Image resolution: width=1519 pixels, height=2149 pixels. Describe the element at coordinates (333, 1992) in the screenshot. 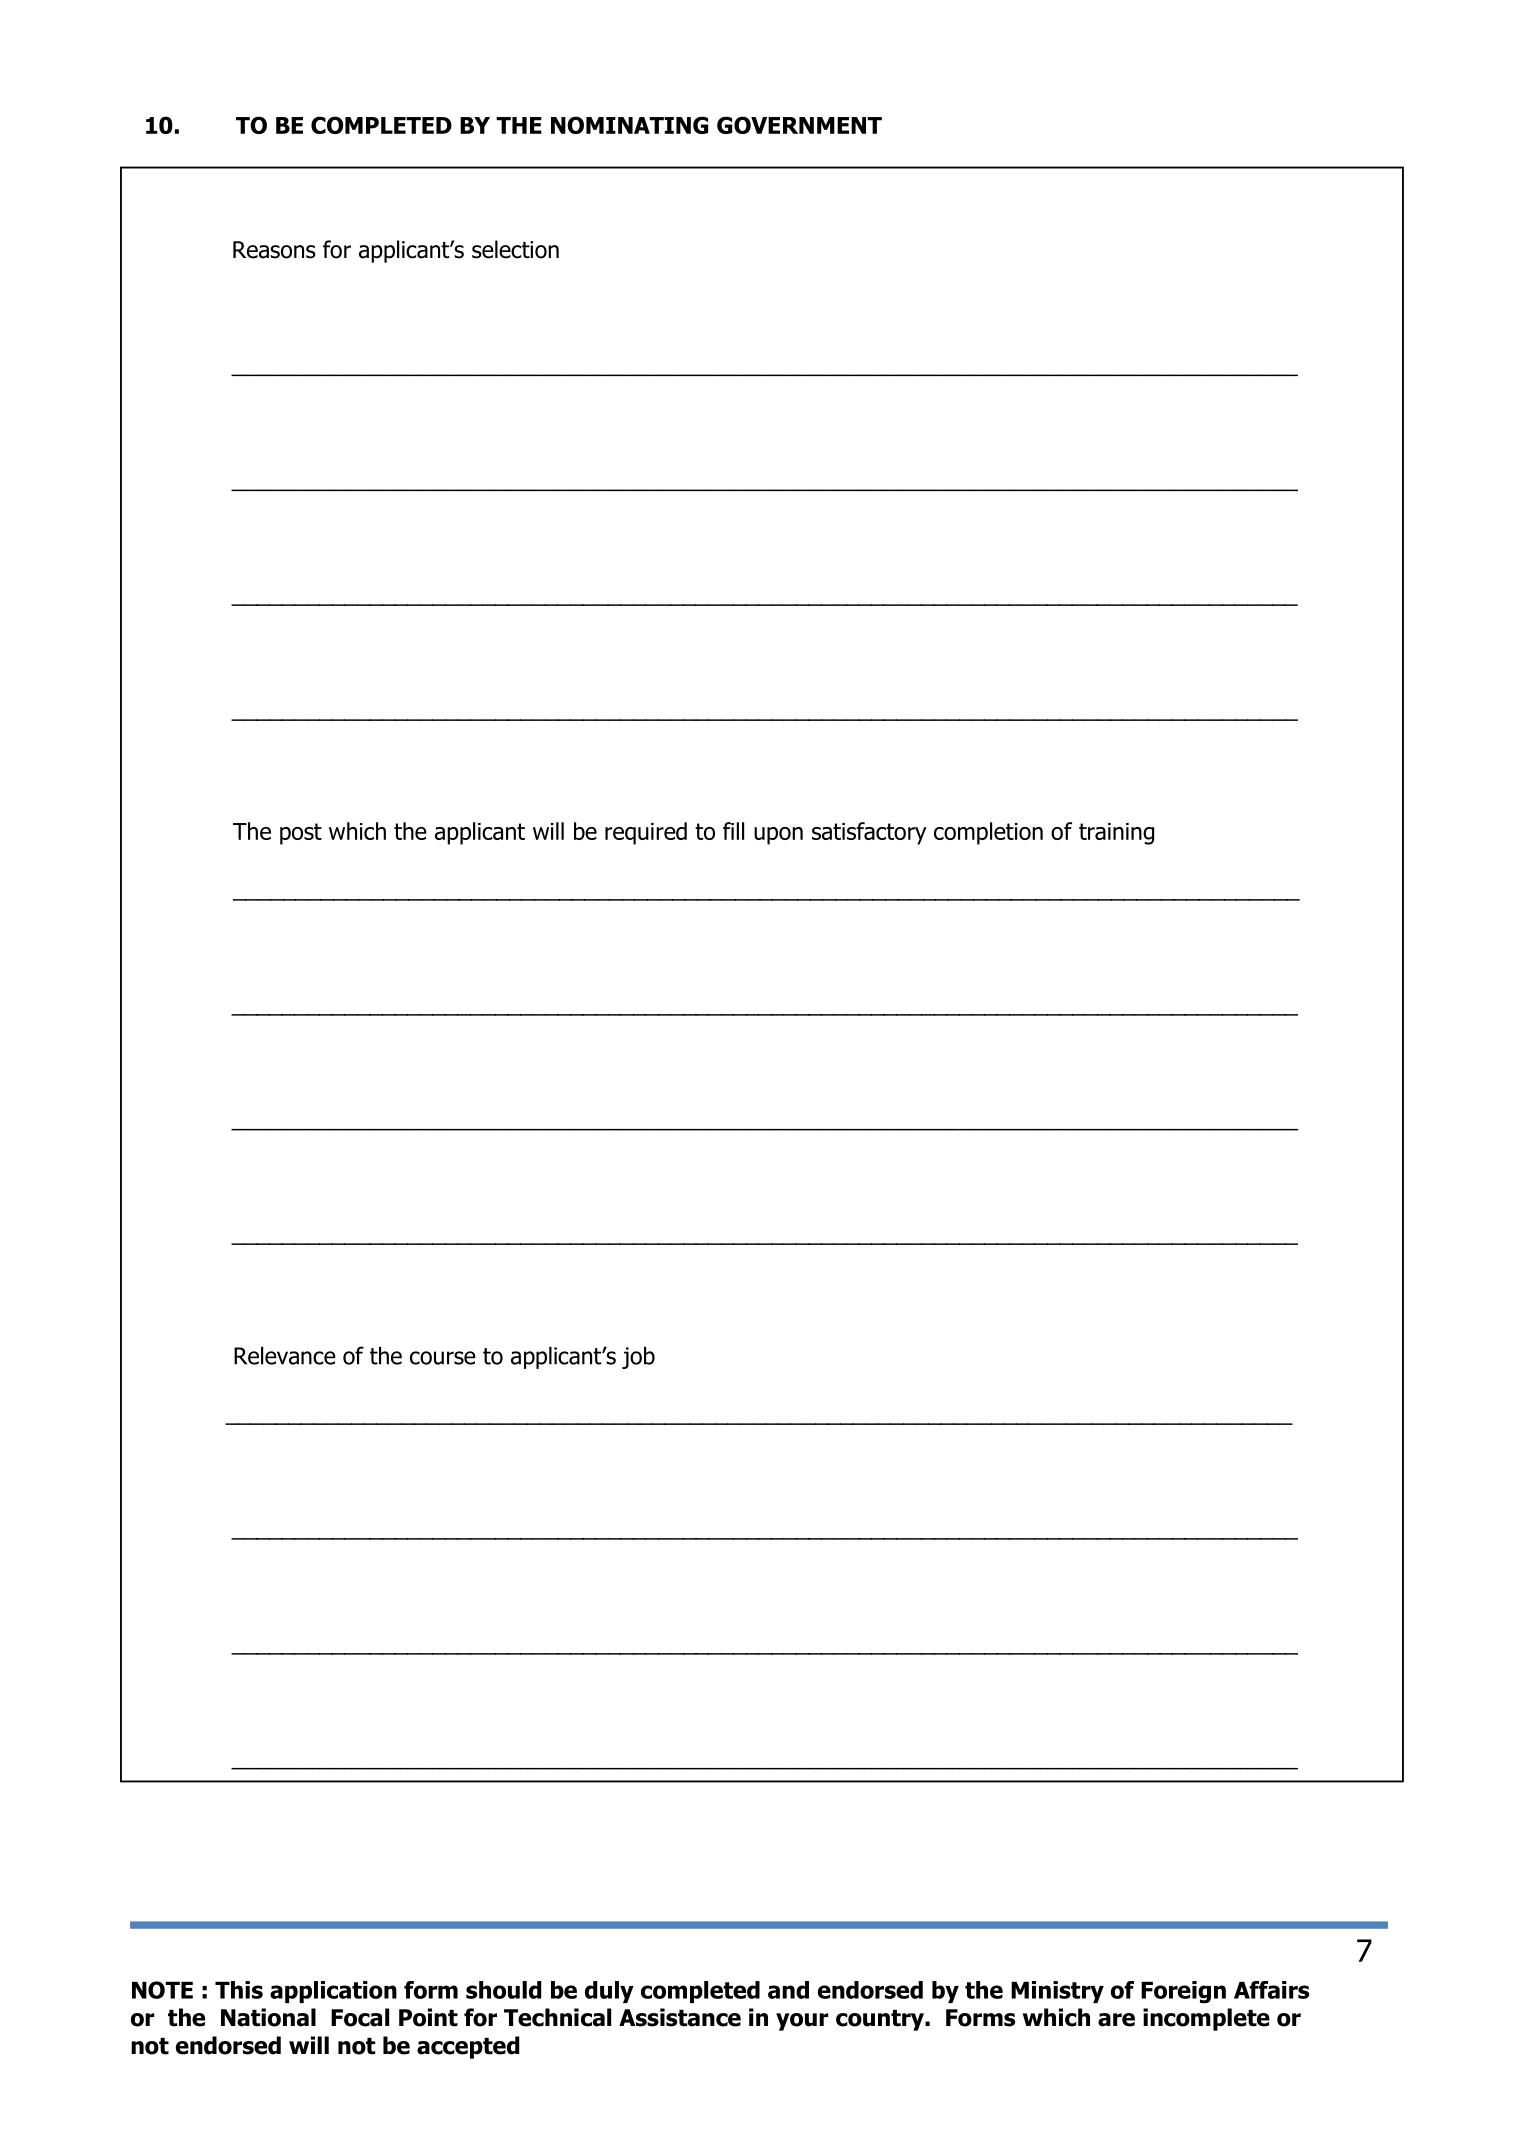

I see `application` at that location.
